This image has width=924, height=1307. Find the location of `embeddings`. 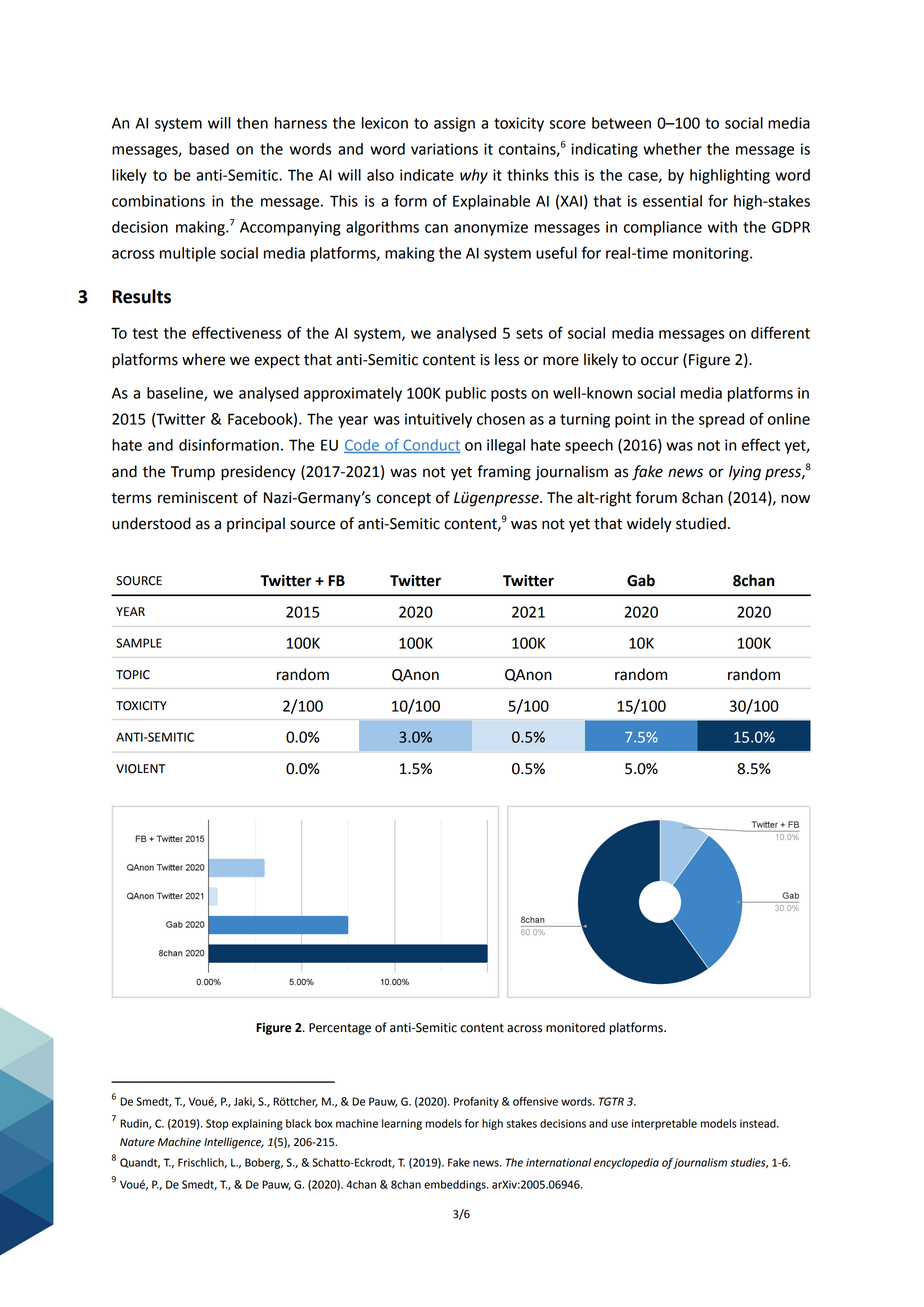

embeddings is located at coordinates (456, 1185).
